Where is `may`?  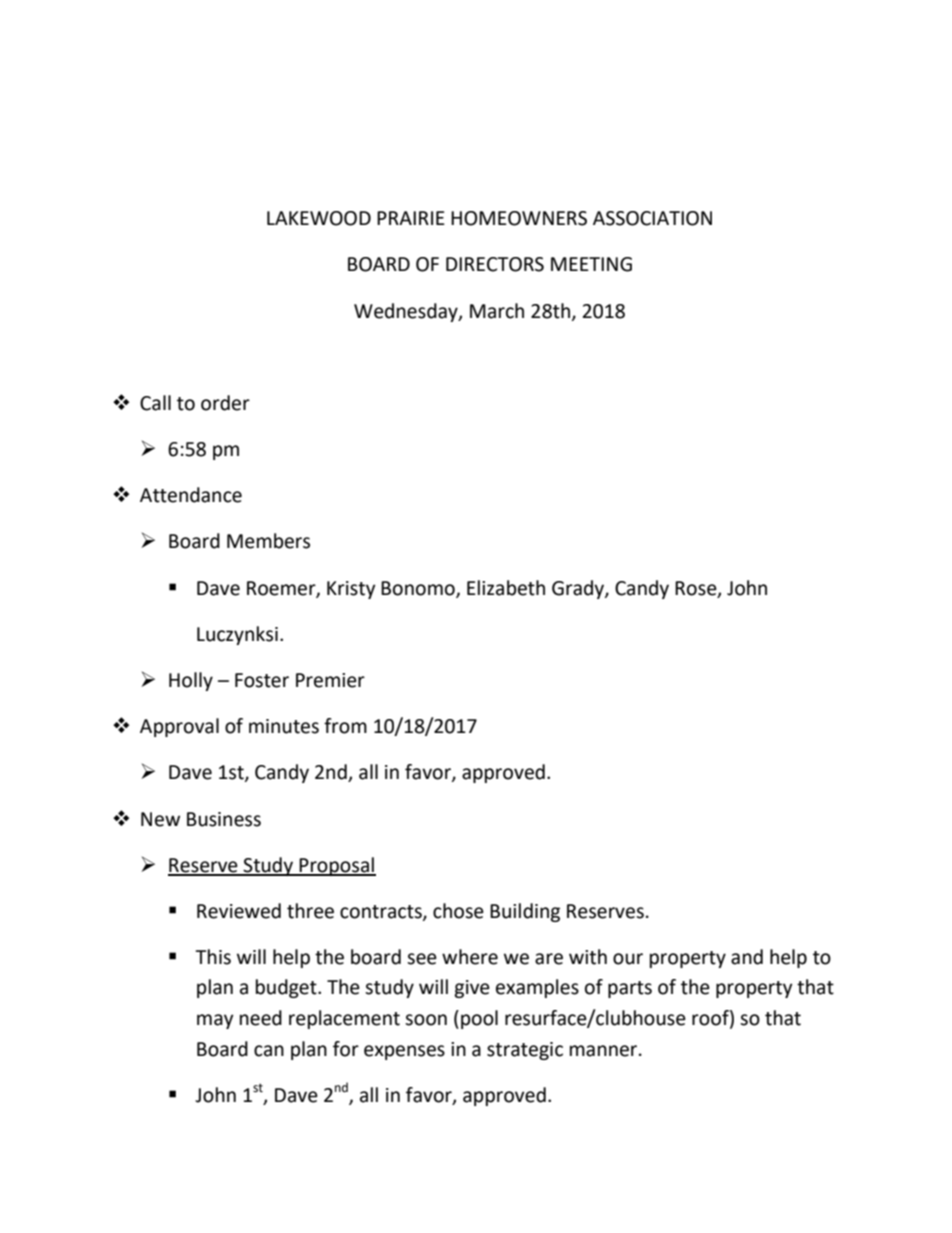
may is located at coordinates (215, 1021).
